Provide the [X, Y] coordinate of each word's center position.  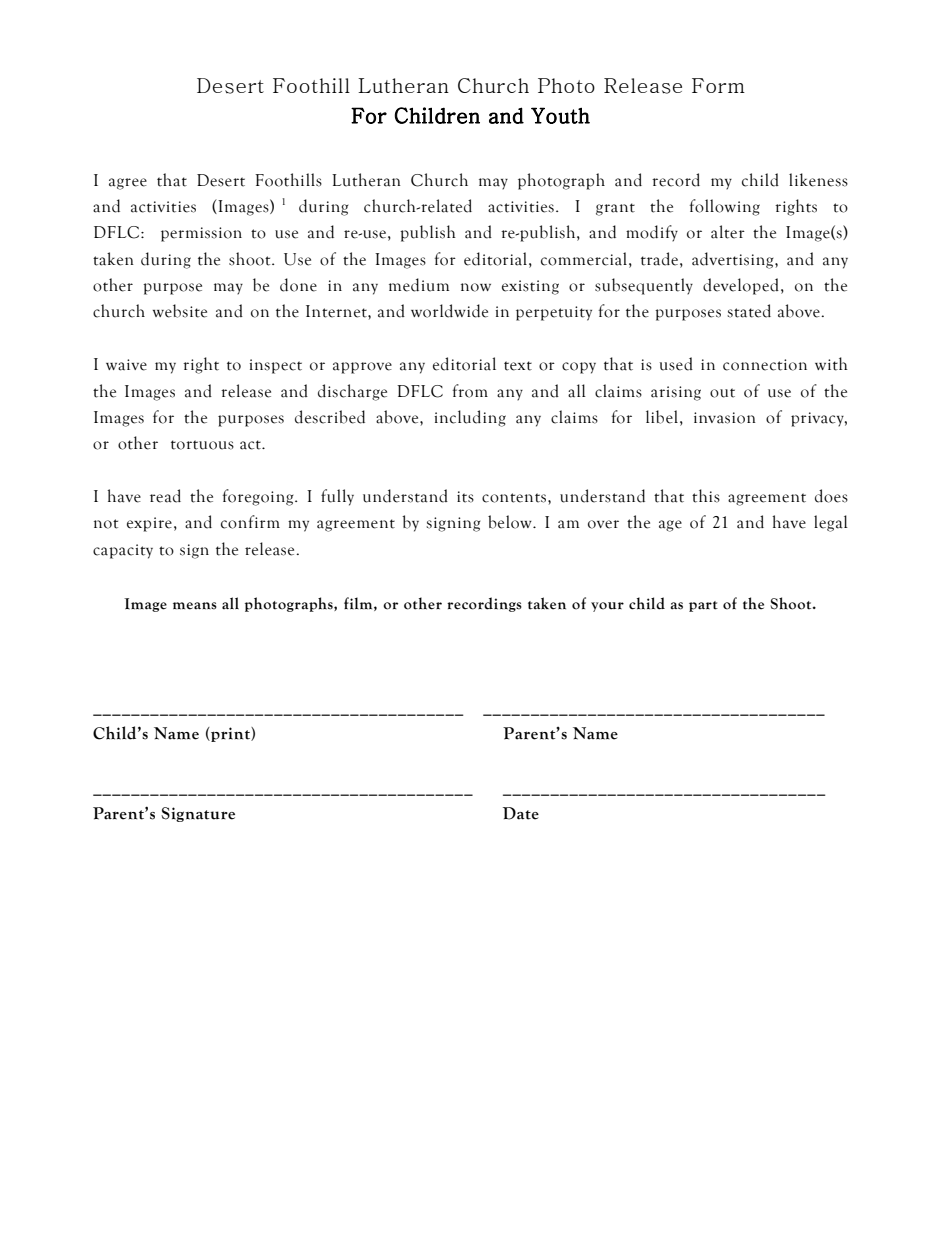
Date [521, 813]
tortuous [202, 445]
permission [201, 234]
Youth [560, 115]
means [195, 606]
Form [718, 85]
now [476, 287]
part [703, 606]
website [180, 311]
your [607, 607]
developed [741, 286]
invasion [725, 418]
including [470, 418]
